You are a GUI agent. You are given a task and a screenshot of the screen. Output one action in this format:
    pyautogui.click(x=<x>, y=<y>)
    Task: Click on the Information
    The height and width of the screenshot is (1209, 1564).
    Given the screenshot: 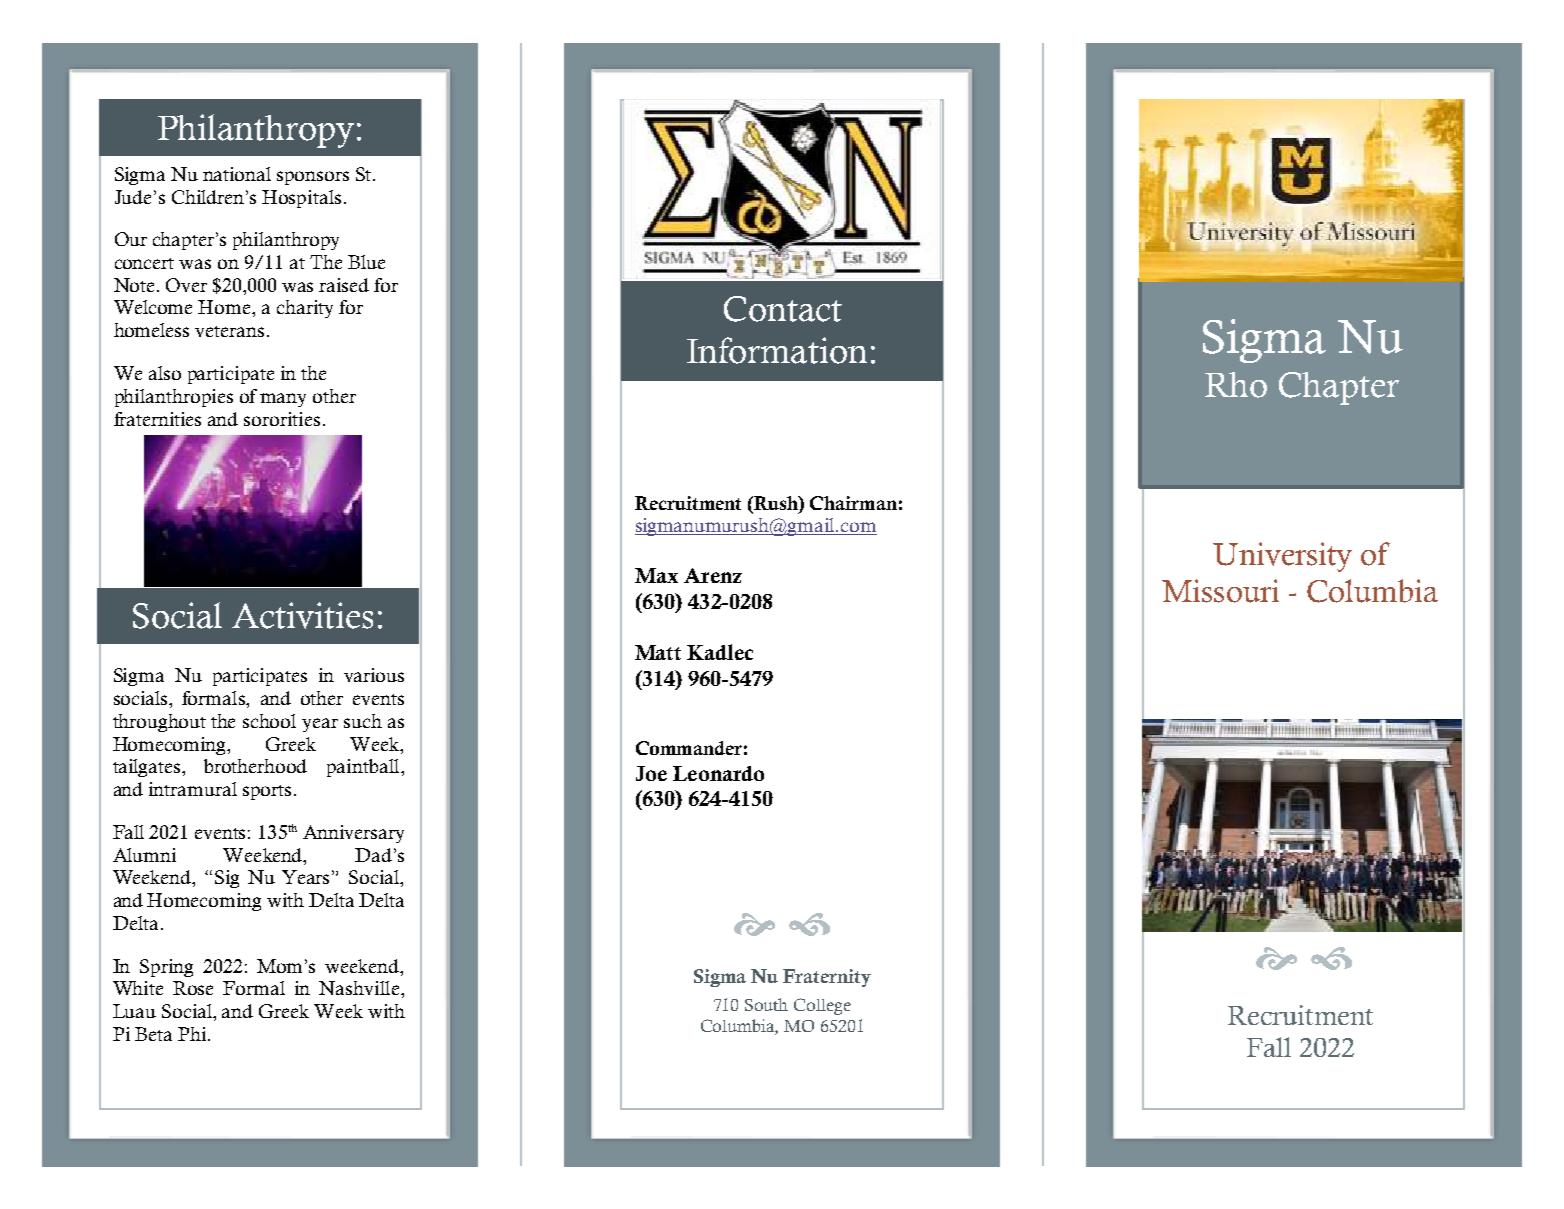 What is the action you would take?
    pyautogui.click(x=777, y=350)
